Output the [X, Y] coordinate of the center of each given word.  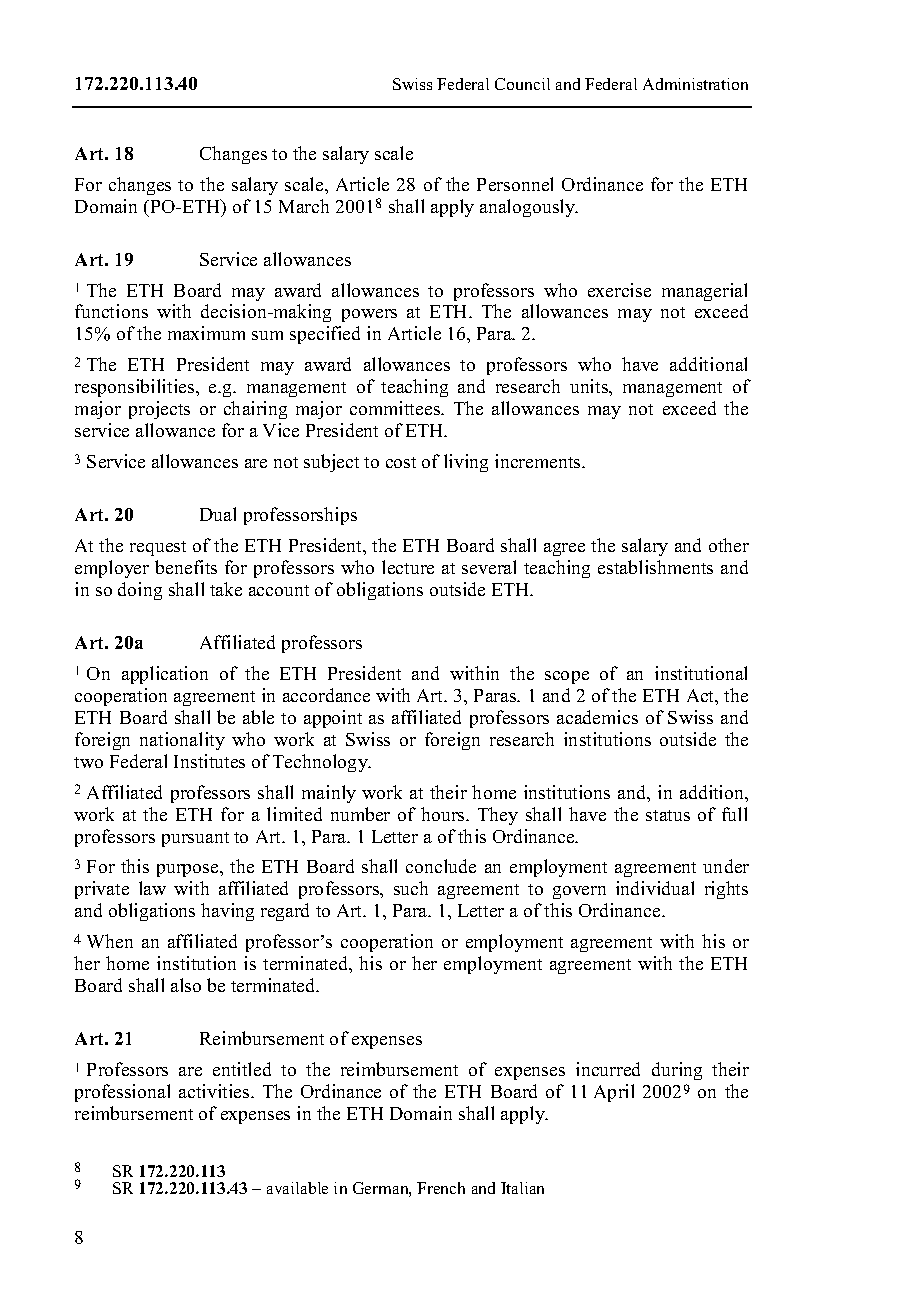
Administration [695, 84]
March [304, 206]
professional [122, 1093]
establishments [655, 567]
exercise [619, 290]
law [152, 888]
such [411, 888]
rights [726, 890]
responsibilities [136, 388]
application [165, 675]
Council [522, 84]
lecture [408, 567]
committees [396, 408]
